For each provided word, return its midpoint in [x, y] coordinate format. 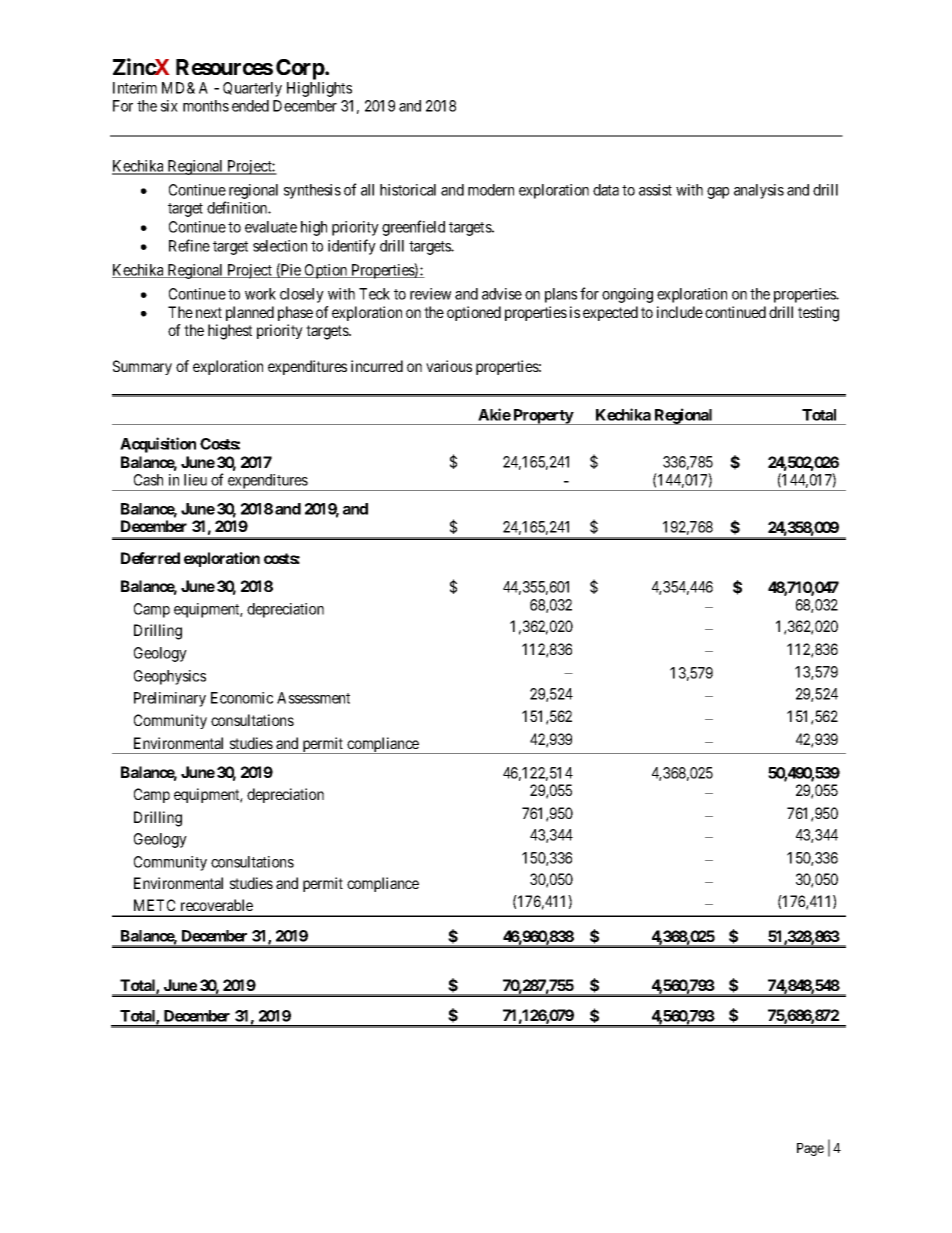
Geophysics [170, 677]
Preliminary [170, 699]
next [209, 312]
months [206, 106]
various [449, 366]
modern [491, 190]
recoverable [217, 905]
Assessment [313, 698]
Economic [242, 698]
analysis [759, 191]
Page [810, 1149]
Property [543, 417]
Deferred [150, 558]
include [680, 312]
